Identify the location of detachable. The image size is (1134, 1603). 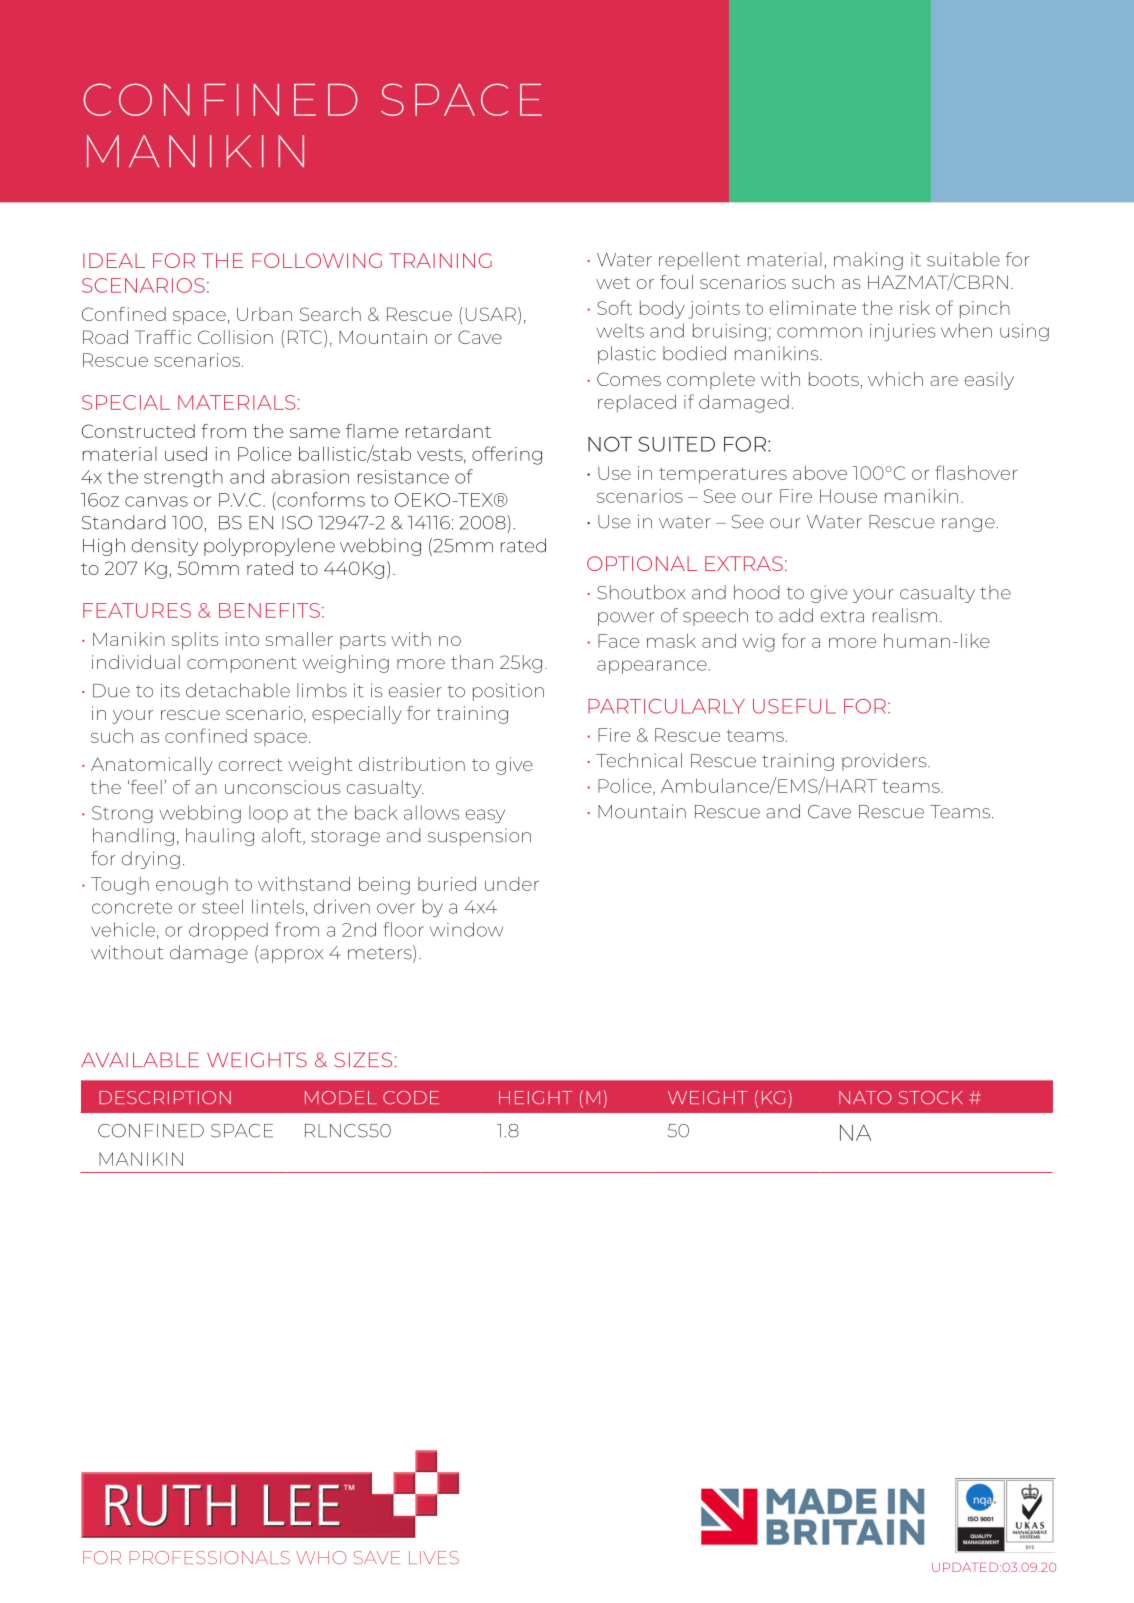
(238, 690).
